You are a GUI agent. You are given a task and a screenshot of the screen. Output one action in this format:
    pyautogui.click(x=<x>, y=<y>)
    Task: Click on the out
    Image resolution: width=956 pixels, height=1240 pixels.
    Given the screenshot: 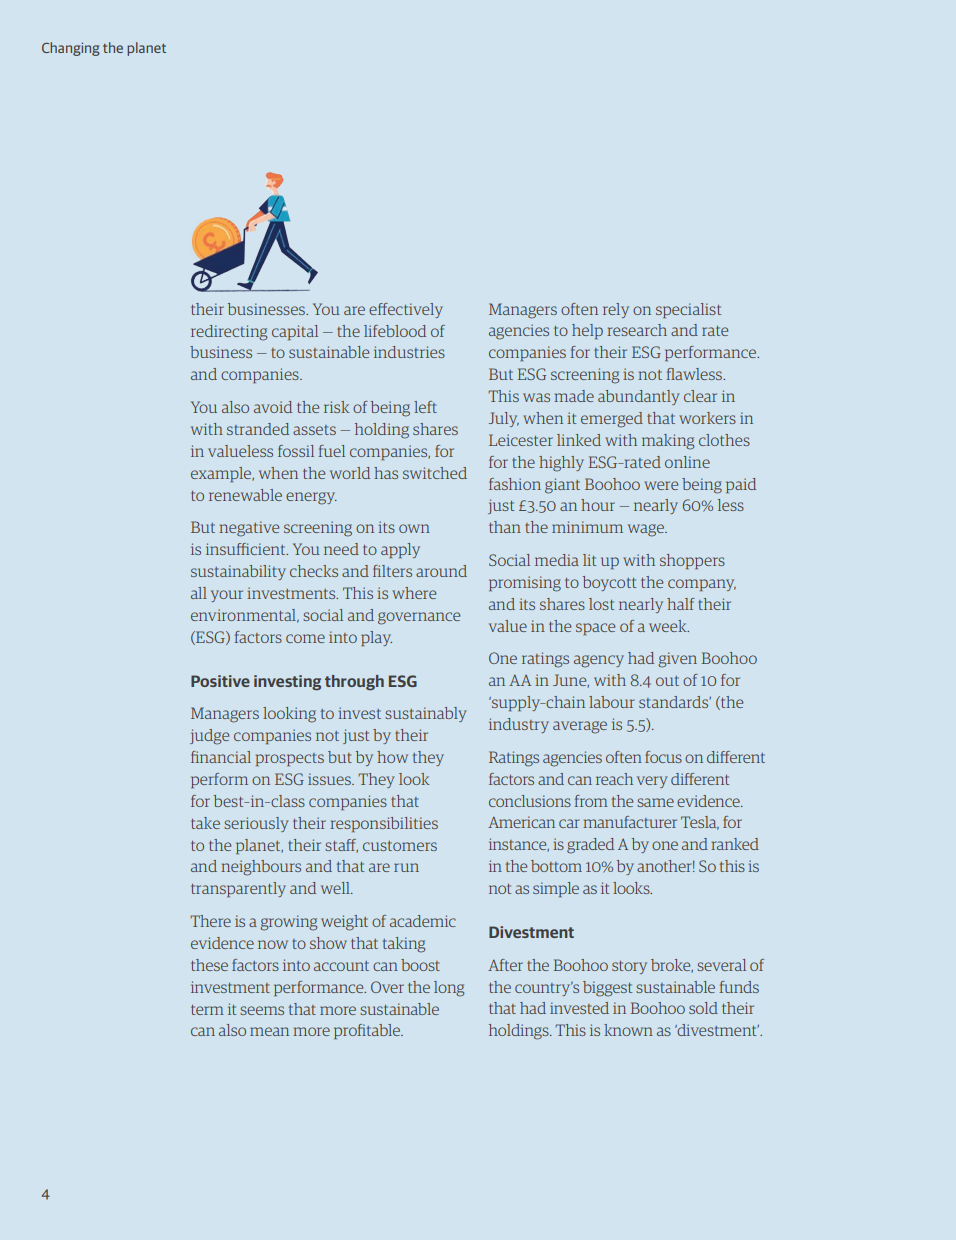 What is the action you would take?
    pyautogui.click(x=667, y=681)
